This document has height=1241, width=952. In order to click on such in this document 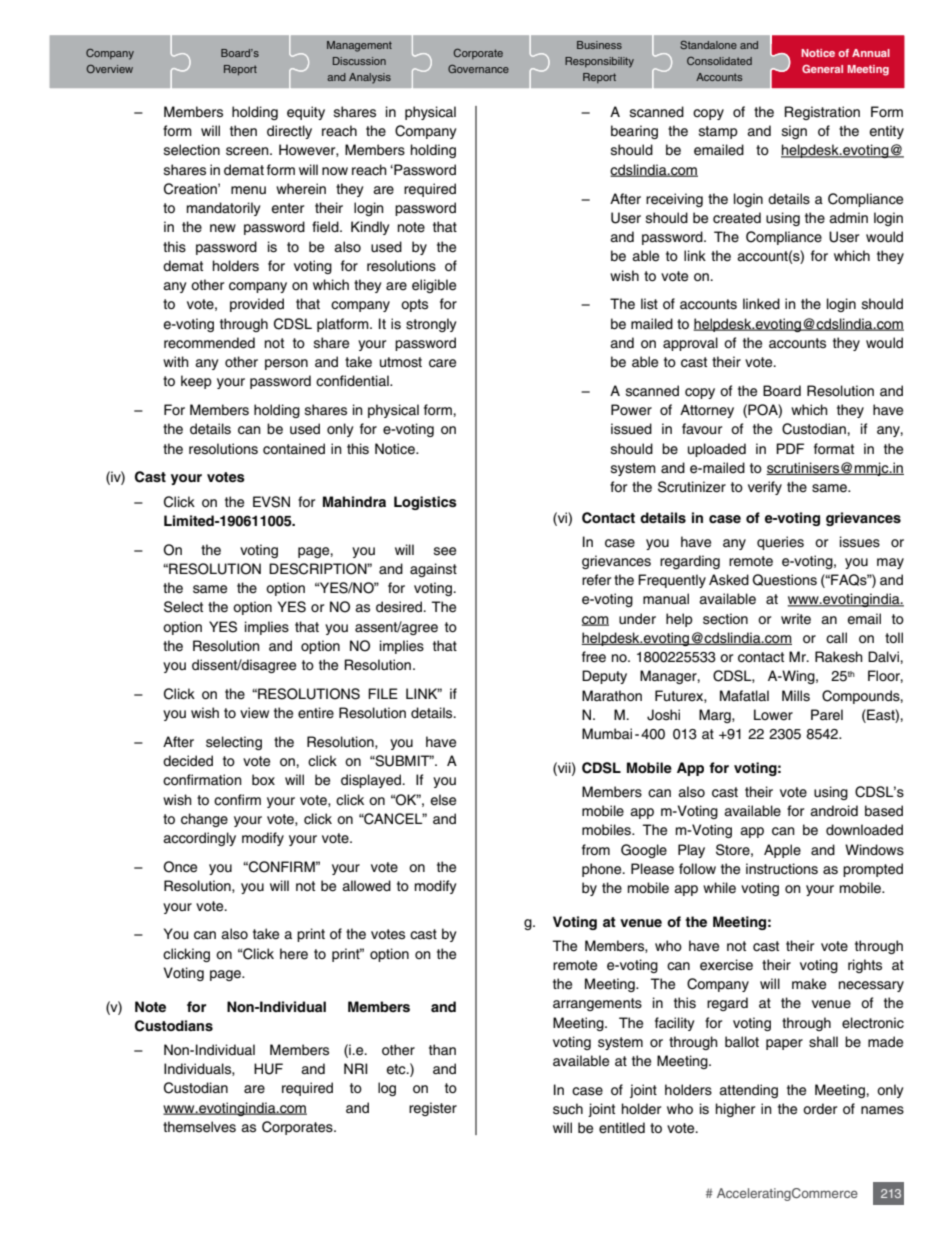, I will do `click(568, 1109)`.
